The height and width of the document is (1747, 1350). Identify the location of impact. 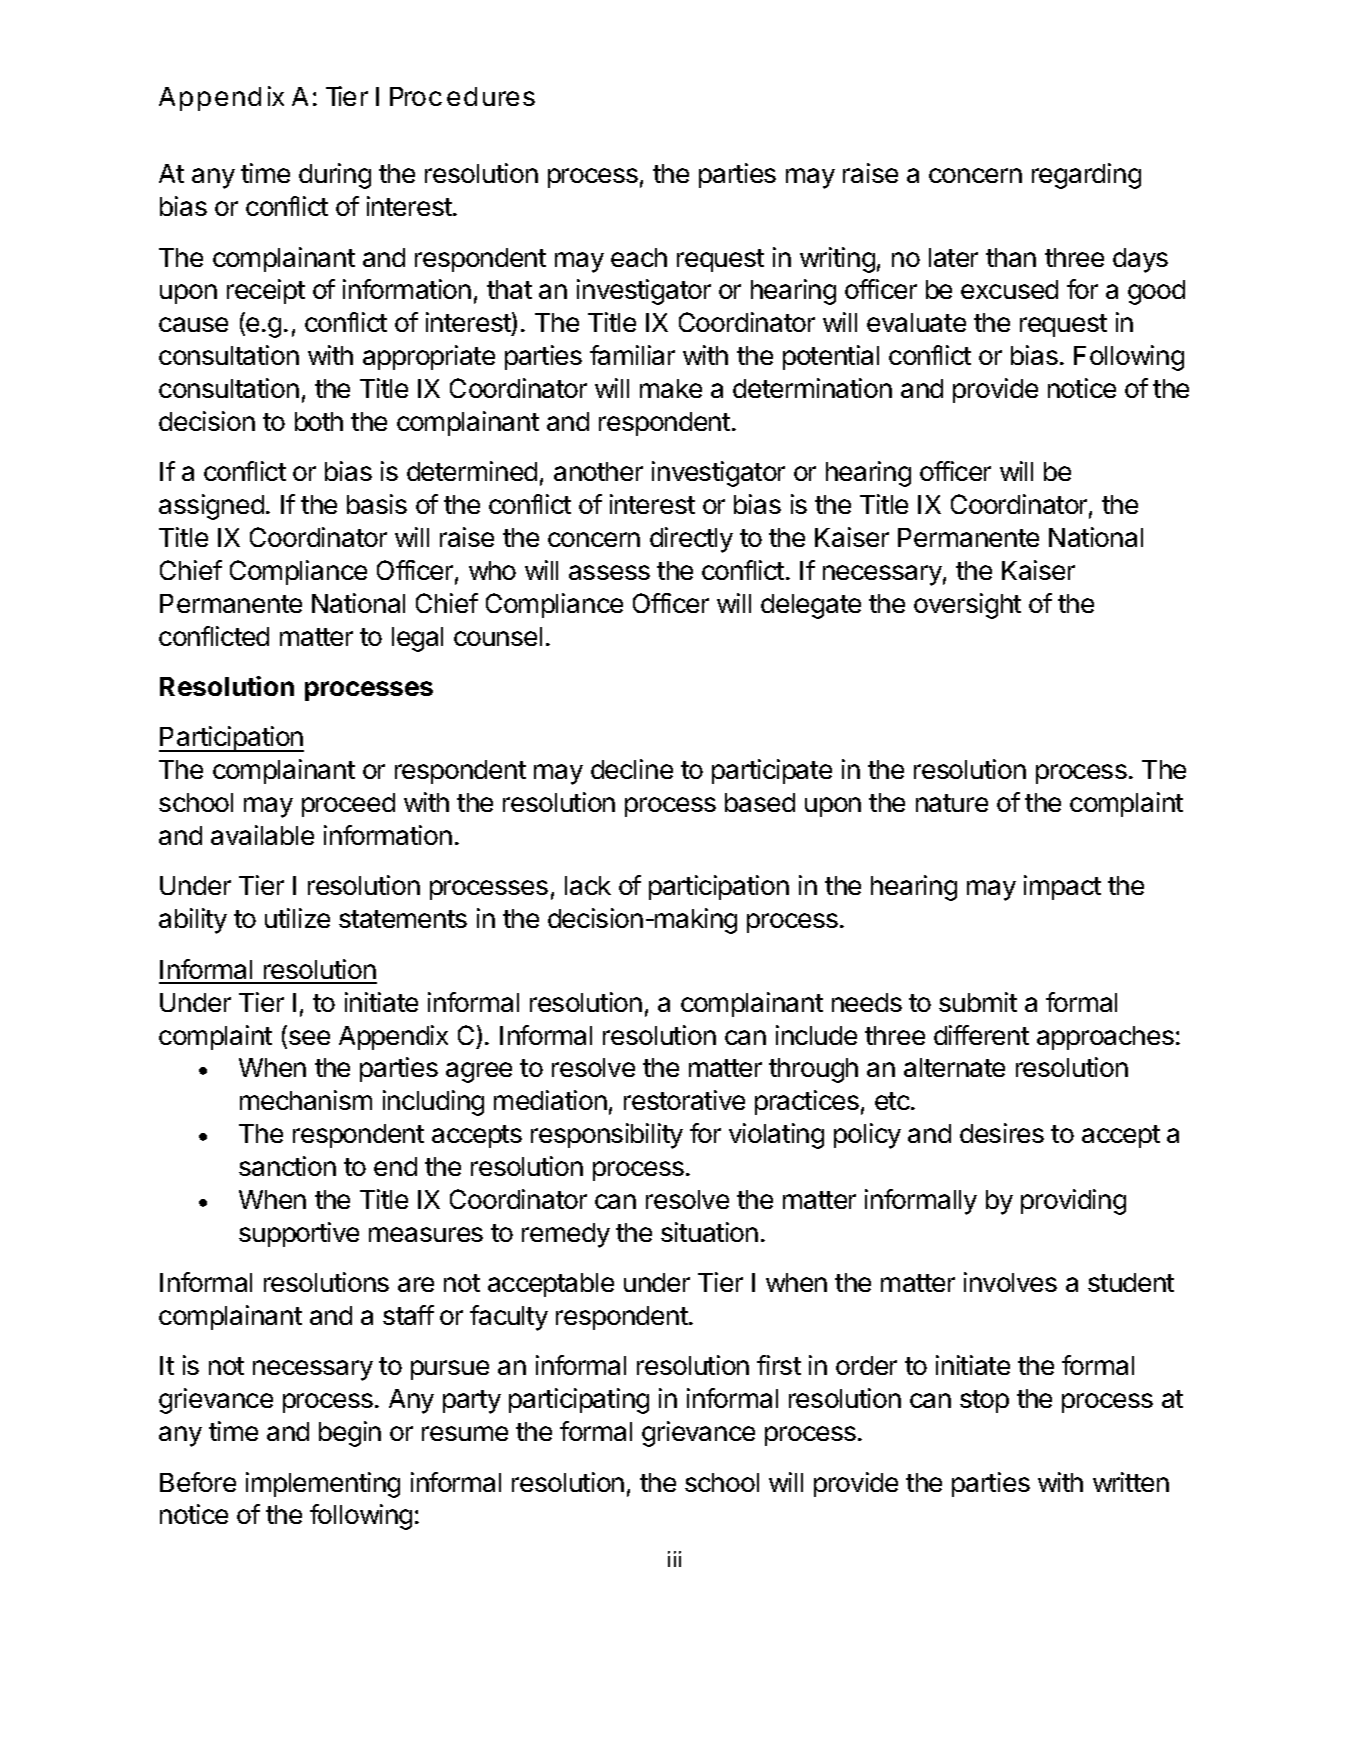
(1062, 887).
